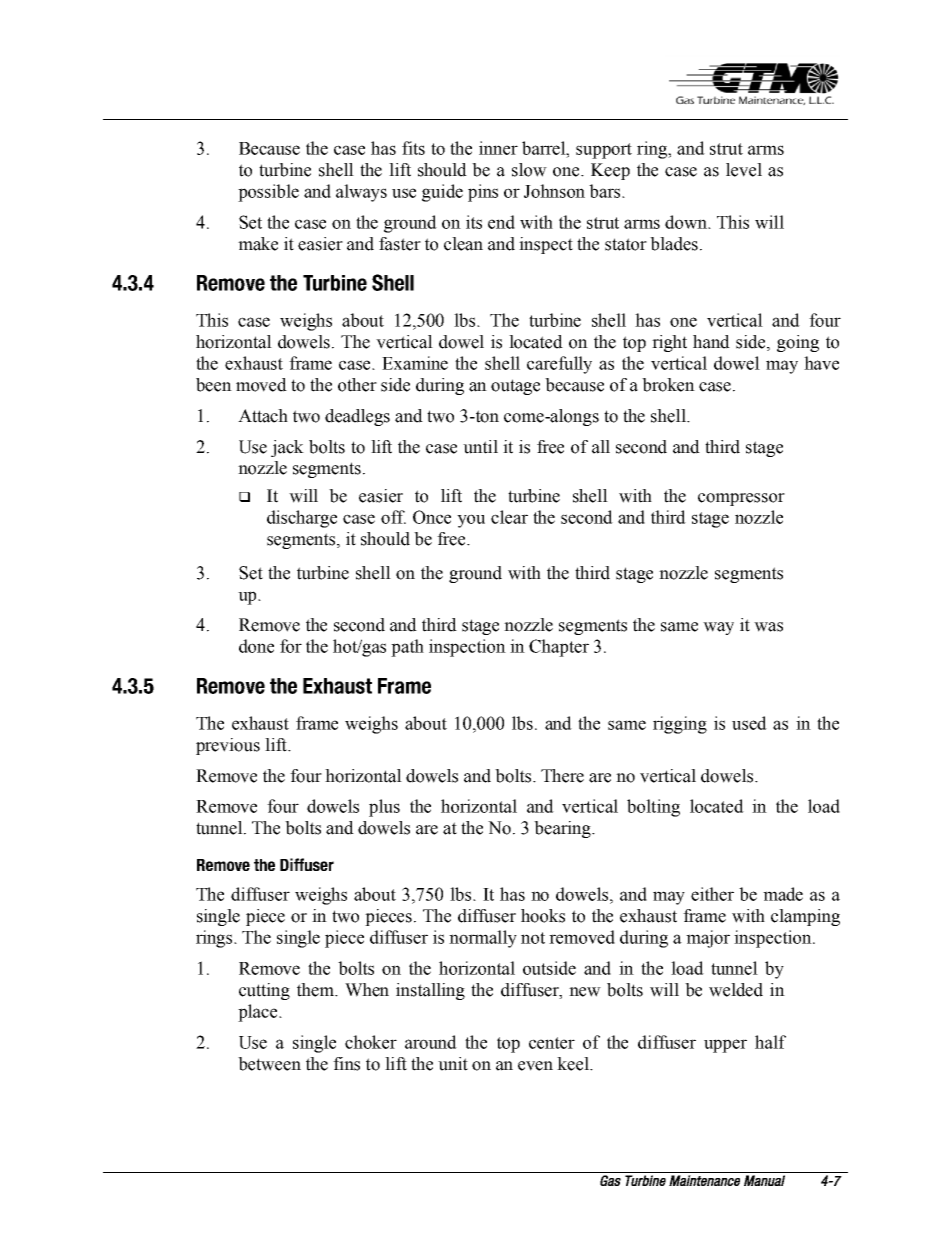 This image has width=952, height=1233. What do you see at coordinates (269, 1064) in the image?
I see `between` at bounding box center [269, 1064].
